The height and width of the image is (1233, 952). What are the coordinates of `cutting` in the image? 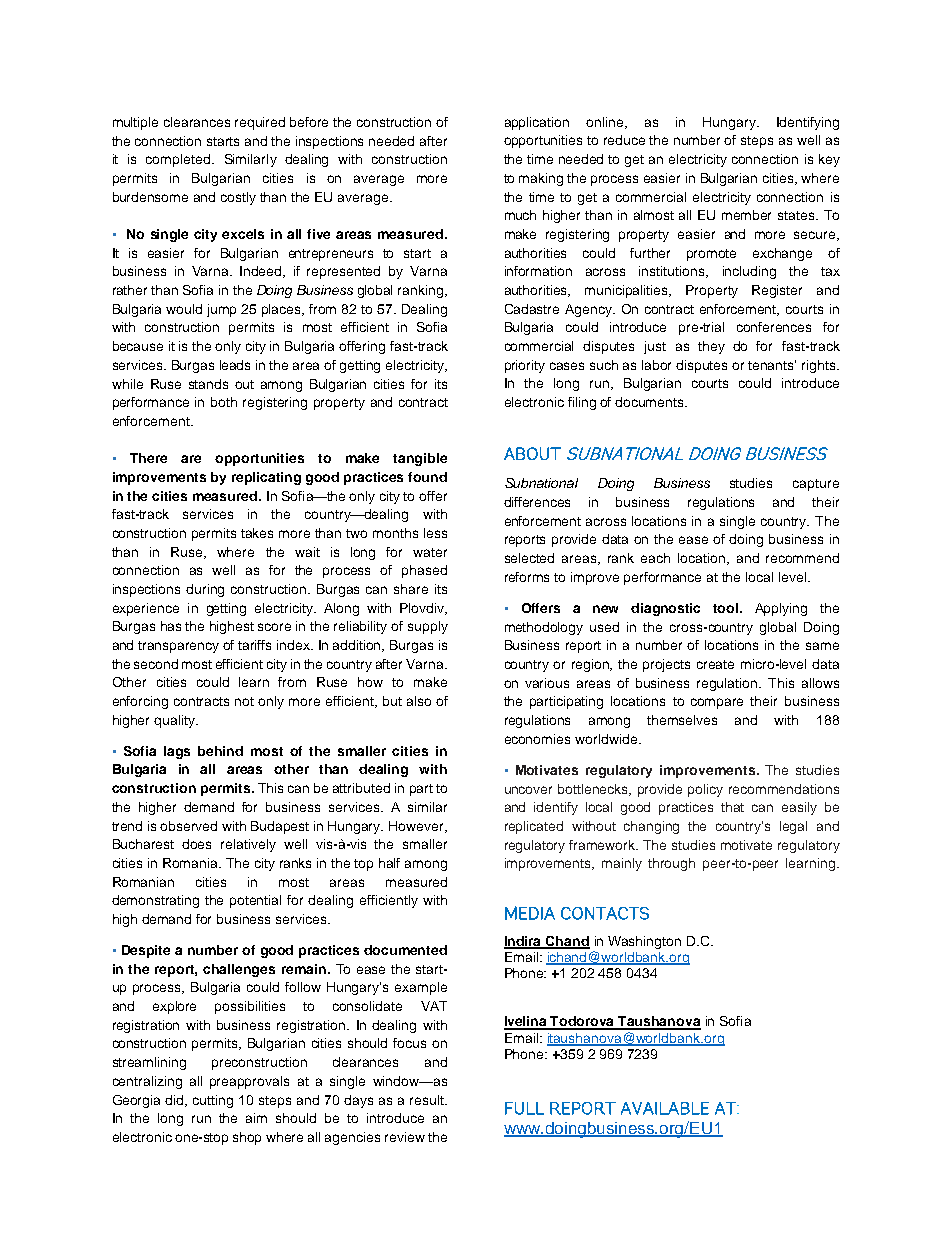 It's located at (213, 1101).
